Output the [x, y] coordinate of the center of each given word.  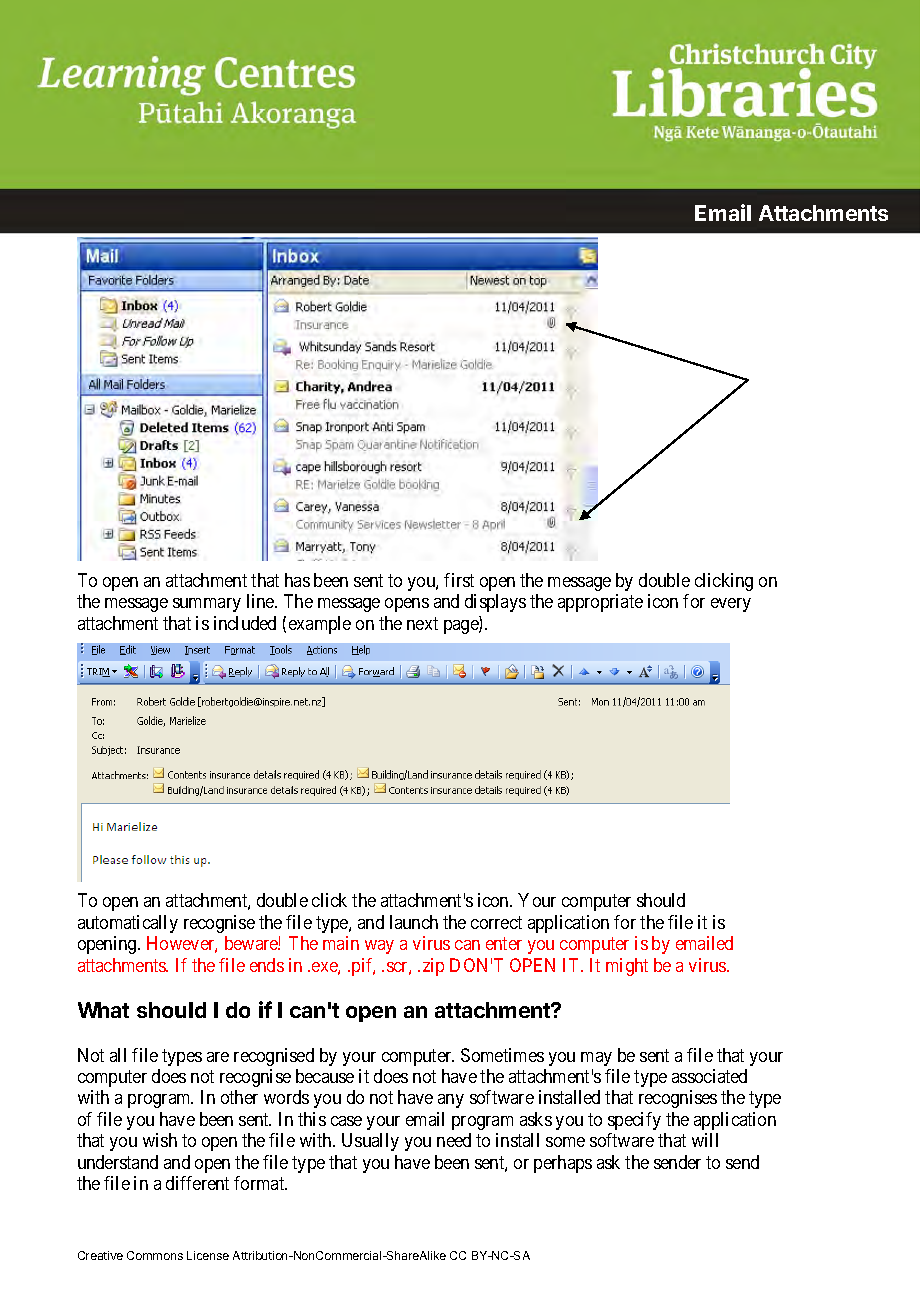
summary [207, 605]
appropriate [600, 603]
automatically [128, 924]
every [731, 605]
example [320, 625]
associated [709, 1076]
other [239, 1097]
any [451, 1101]
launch [414, 922]
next [422, 623]
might [627, 967]
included [245, 623]
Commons [155, 1255]
